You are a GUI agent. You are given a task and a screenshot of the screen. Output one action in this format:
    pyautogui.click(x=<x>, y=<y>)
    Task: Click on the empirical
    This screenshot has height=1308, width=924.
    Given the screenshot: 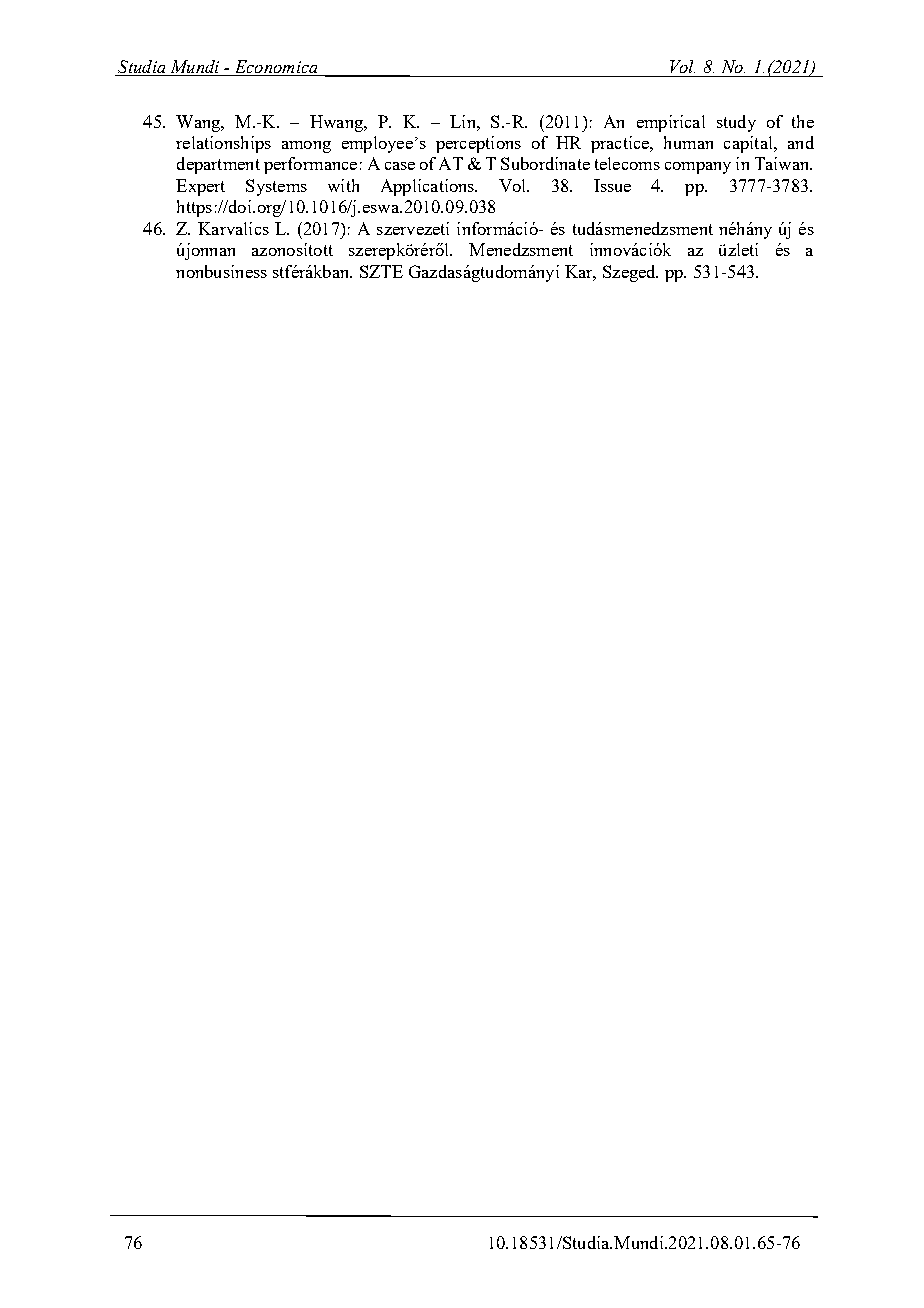 What is the action you would take?
    pyautogui.click(x=671, y=123)
